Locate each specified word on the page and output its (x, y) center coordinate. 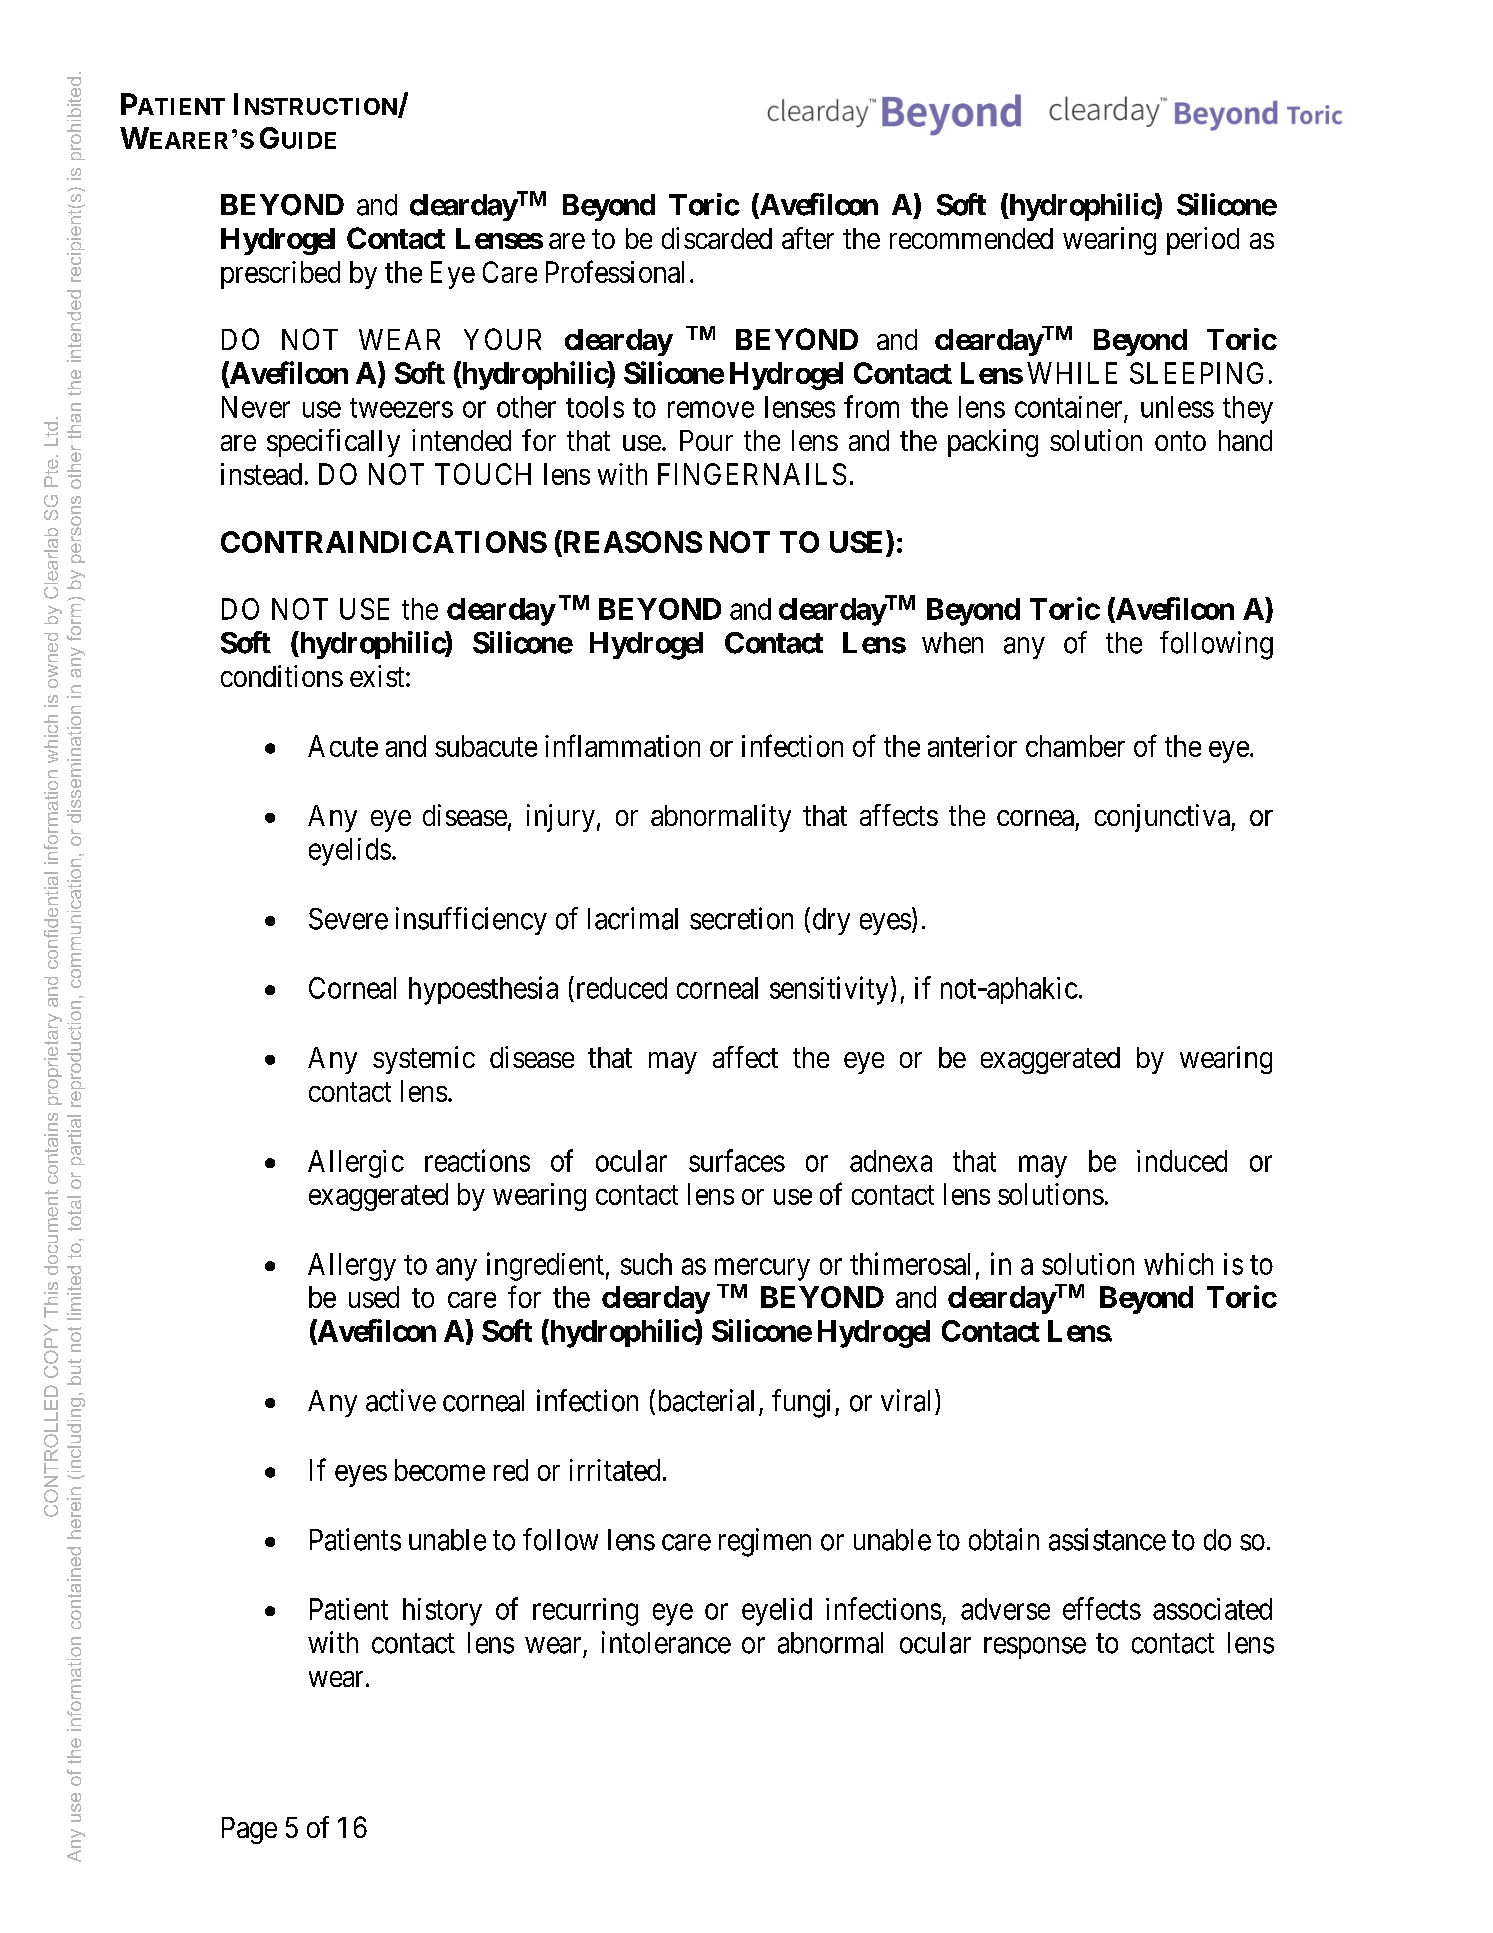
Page (249, 1830)
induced (1182, 1161)
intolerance (666, 1642)
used (374, 1297)
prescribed (280, 275)
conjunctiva (1163, 818)
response (1035, 1648)
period (1203, 241)
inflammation (622, 745)
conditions (282, 676)
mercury (762, 1270)
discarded (717, 238)
